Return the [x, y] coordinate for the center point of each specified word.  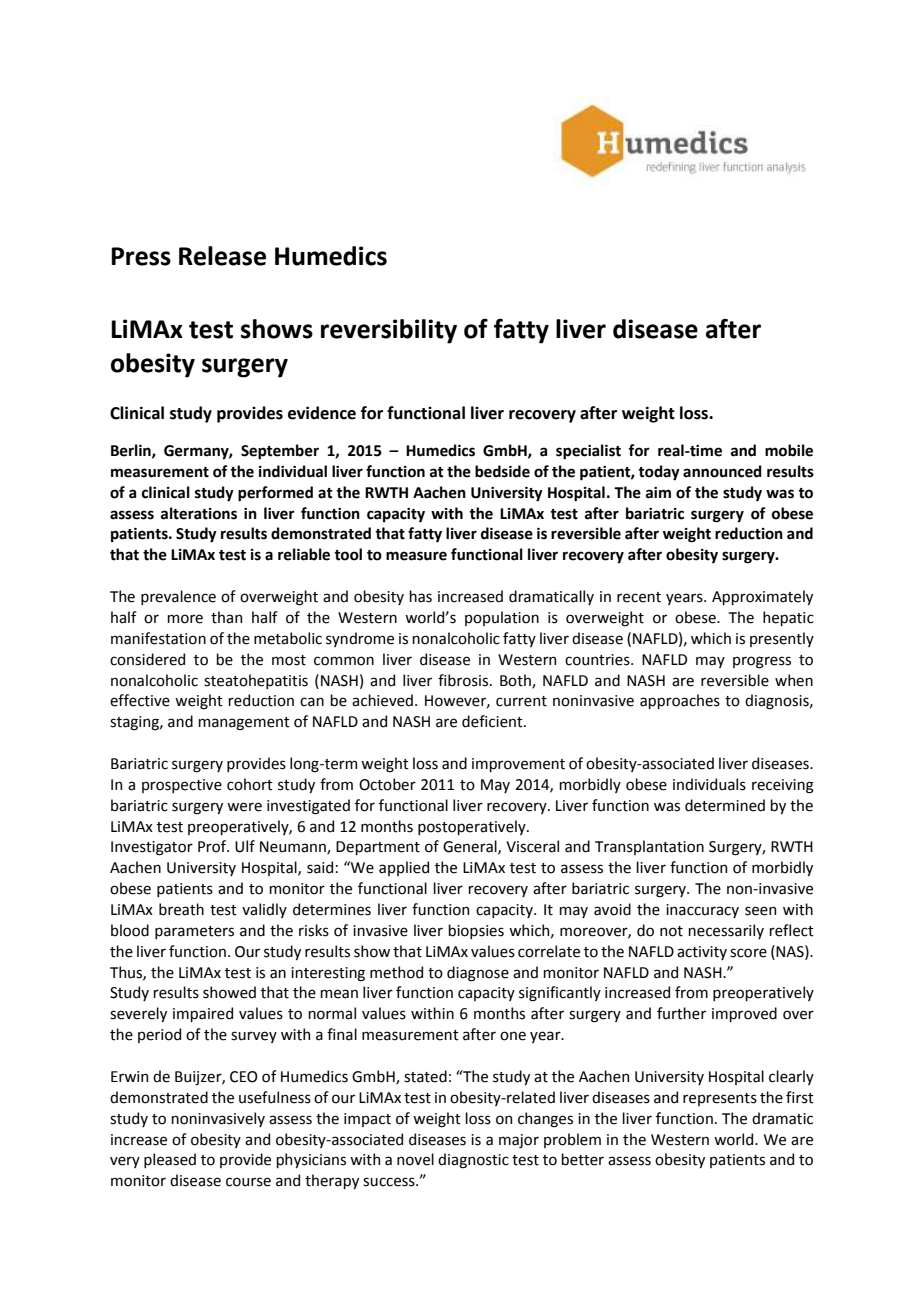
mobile [789, 450]
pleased [170, 1160]
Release [222, 256]
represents [720, 1099]
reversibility [389, 331]
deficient [493, 721]
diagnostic [473, 1161]
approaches [680, 701]
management [244, 724]
